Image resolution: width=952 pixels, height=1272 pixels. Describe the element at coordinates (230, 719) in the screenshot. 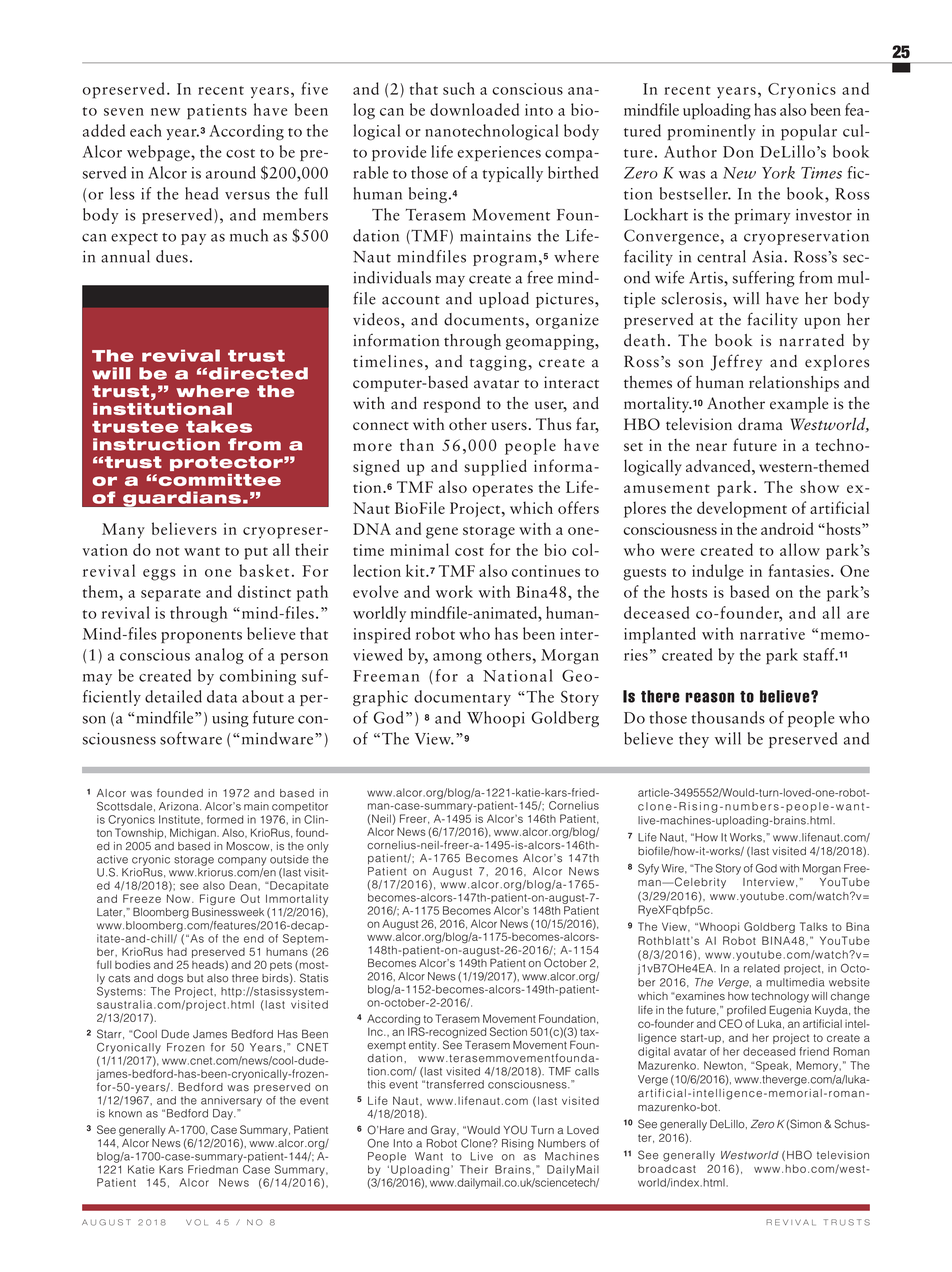

I see `using` at that location.
